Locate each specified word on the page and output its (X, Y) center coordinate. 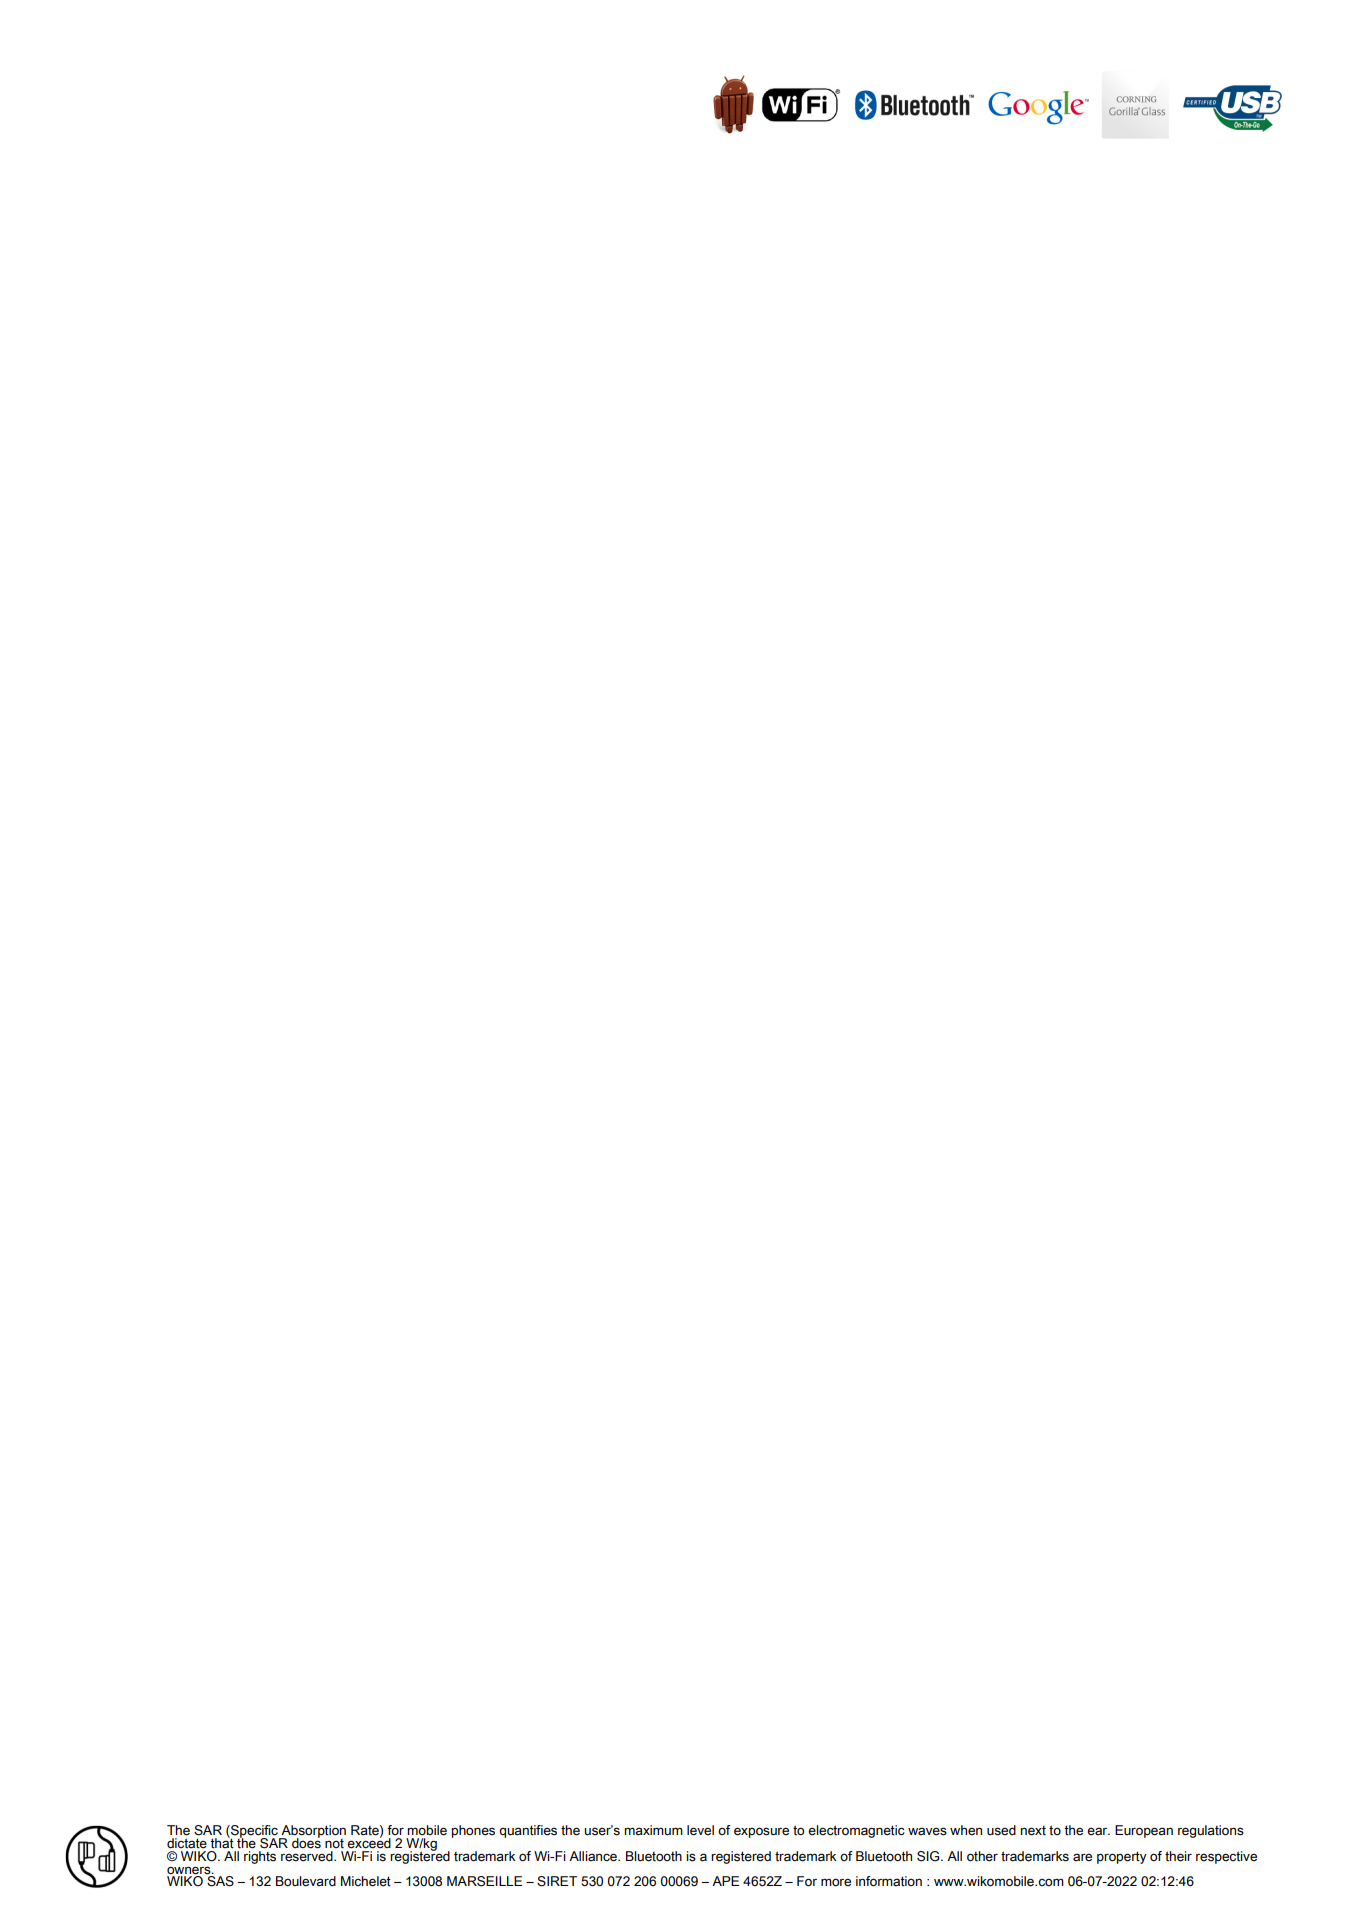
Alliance (594, 1856)
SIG (929, 1856)
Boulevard (306, 1881)
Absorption (312, 1832)
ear (1098, 1831)
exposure (761, 1832)
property (1122, 1857)
